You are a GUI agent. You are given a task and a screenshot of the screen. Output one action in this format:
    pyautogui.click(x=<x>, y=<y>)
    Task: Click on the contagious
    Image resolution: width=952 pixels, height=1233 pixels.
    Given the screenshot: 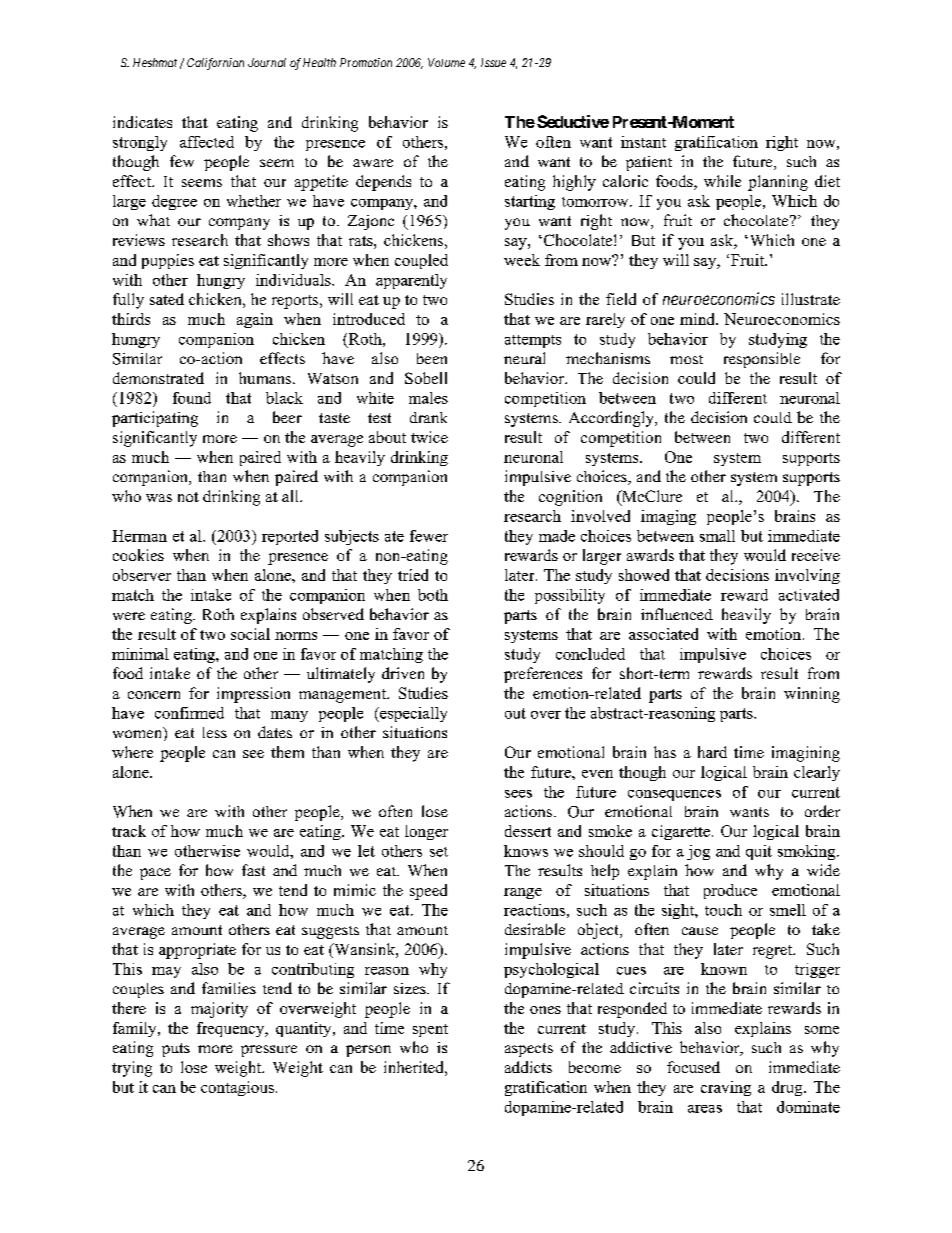 What is the action you would take?
    pyautogui.click(x=237, y=1088)
